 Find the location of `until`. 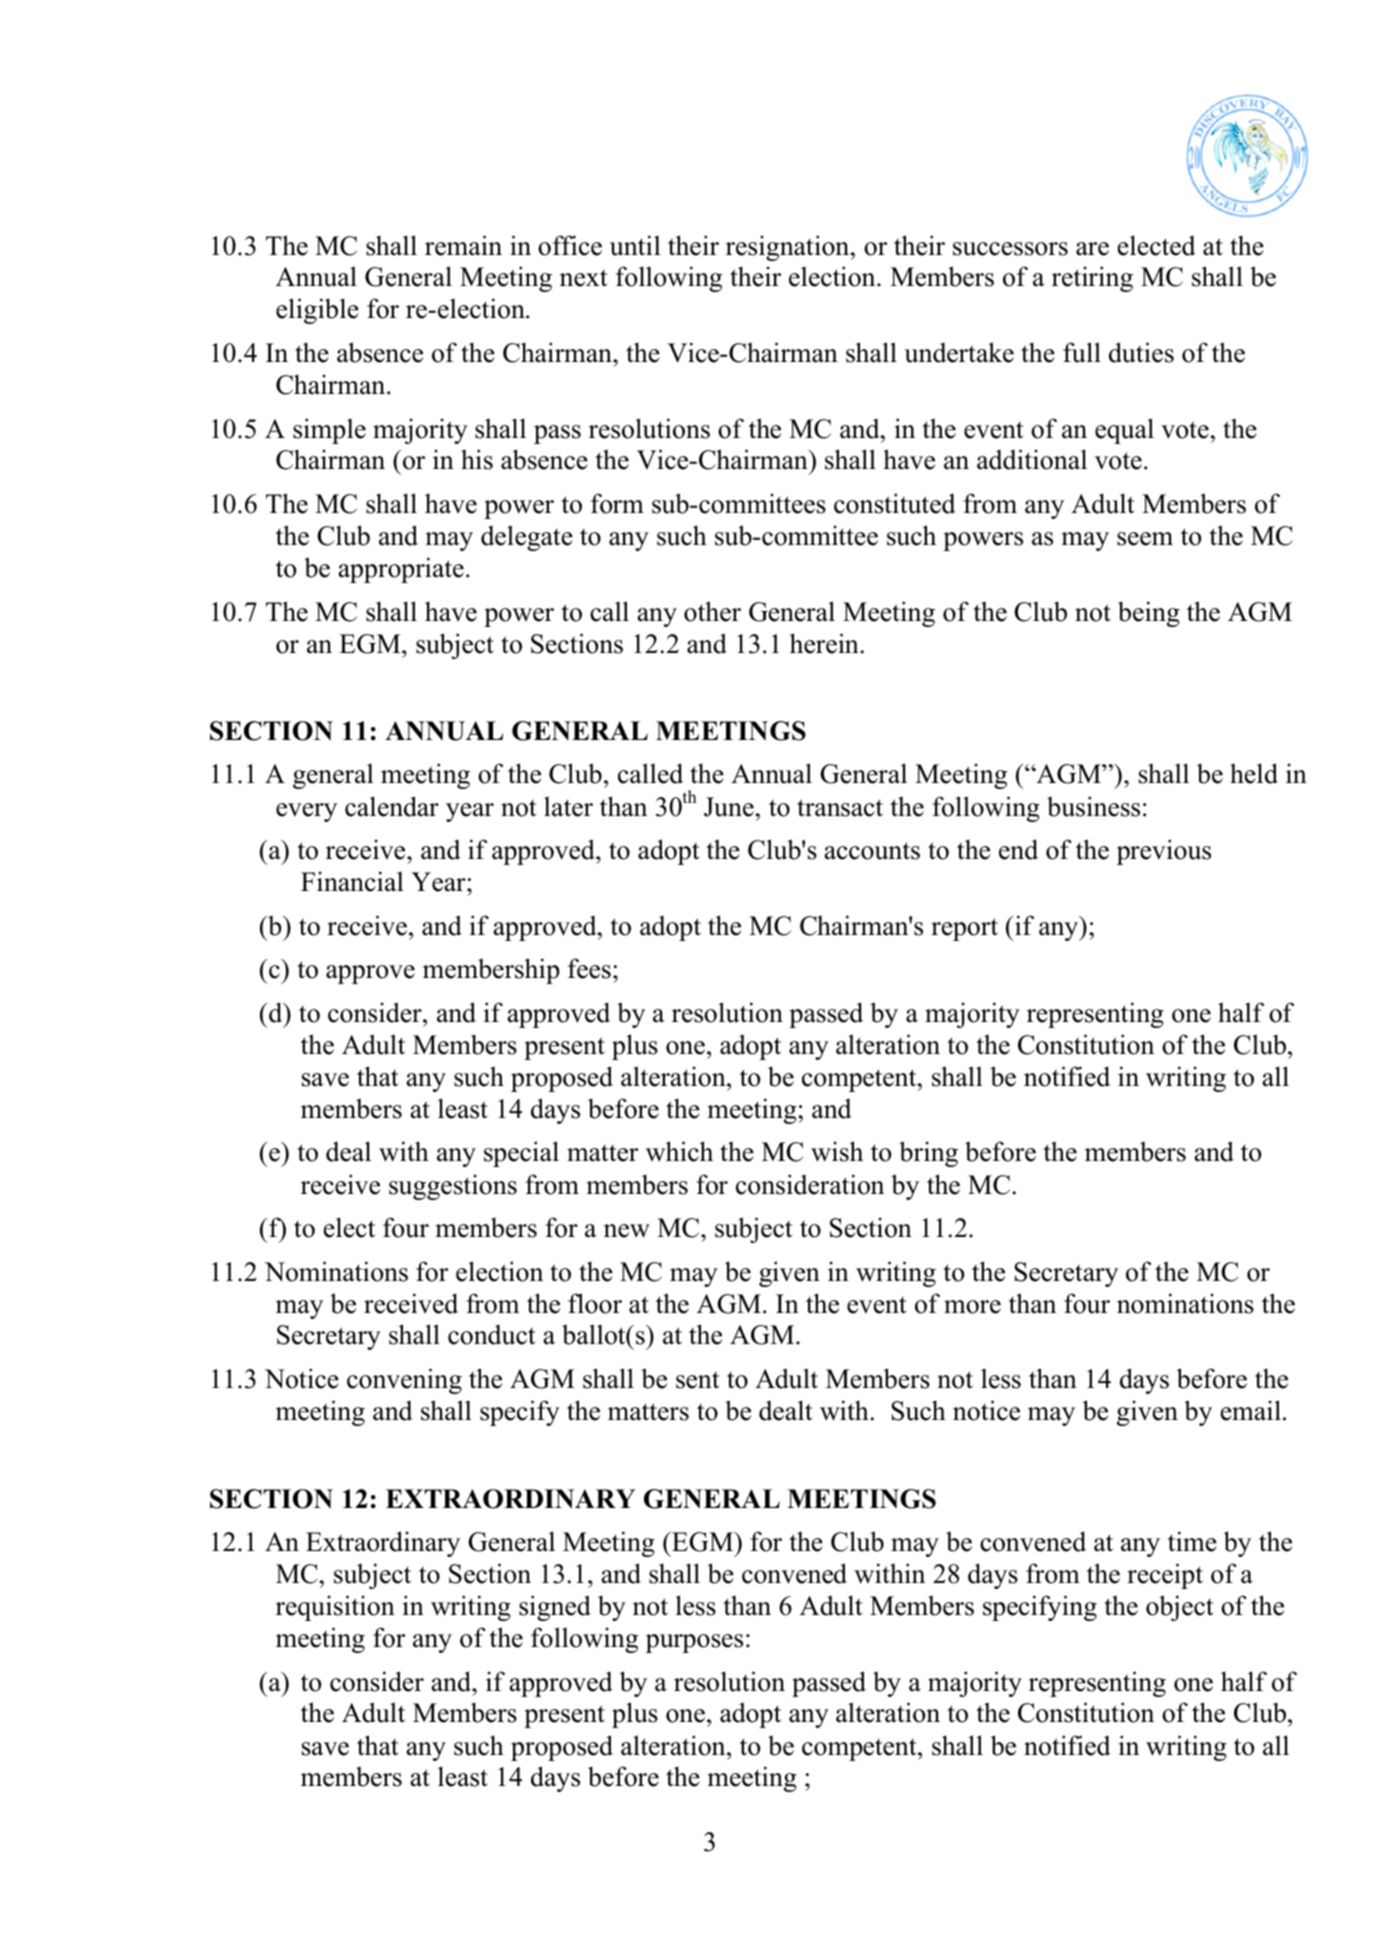

until is located at coordinates (635, 245).
